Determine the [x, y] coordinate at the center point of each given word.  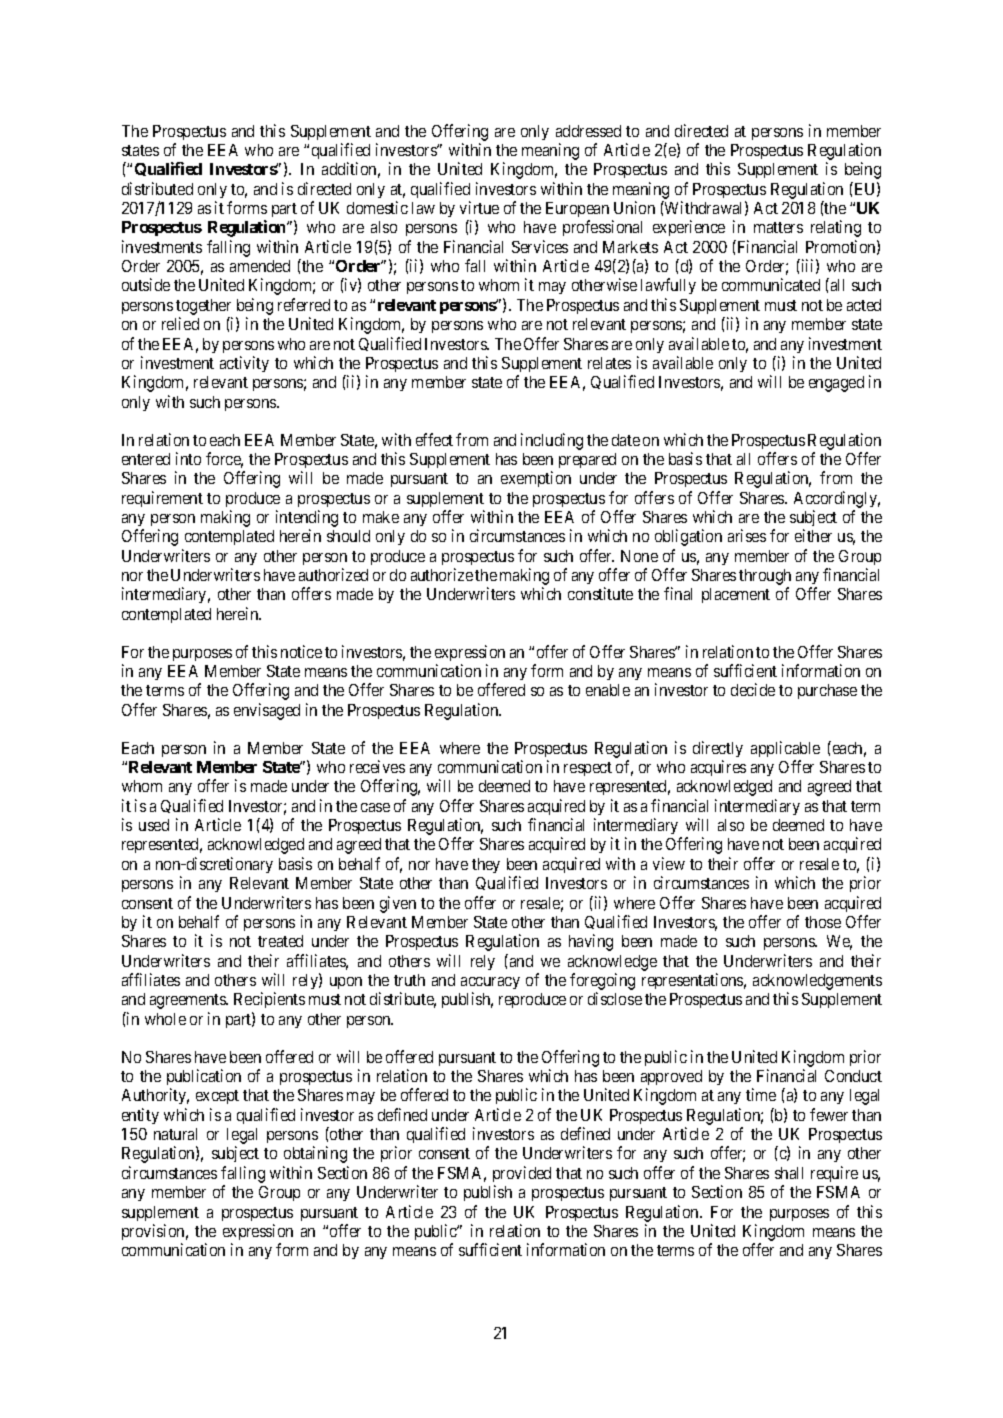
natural [175, 1134]
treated [280, 941]
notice [301, 651]
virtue [479, 207]
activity [244, 364]
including [552, 441]
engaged [836, 384]
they [486, 865]
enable [608, 690]
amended [260, 266]
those [823, 922]
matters [778, 227]
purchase [827, 691]
